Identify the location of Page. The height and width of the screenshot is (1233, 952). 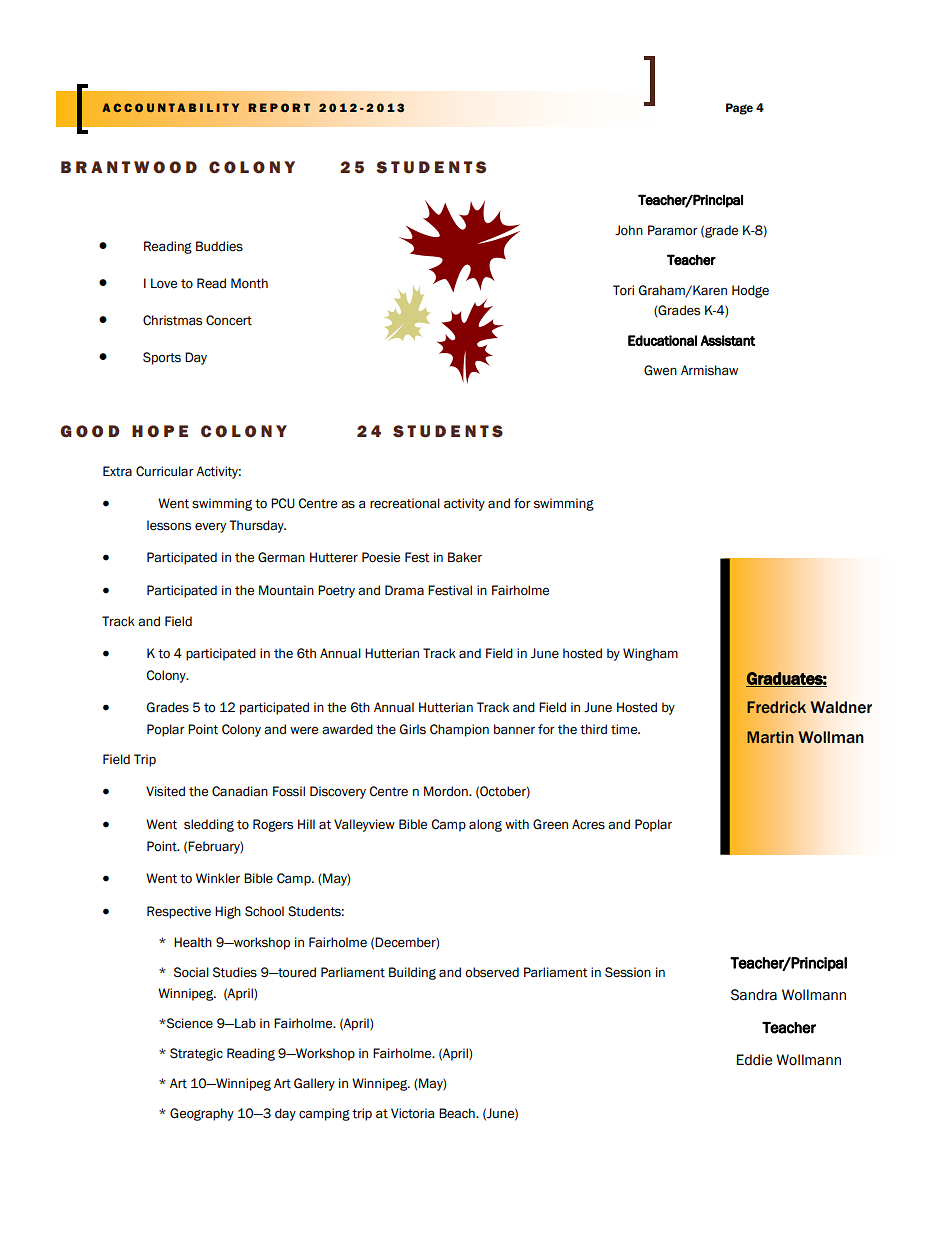
(739, 109).
